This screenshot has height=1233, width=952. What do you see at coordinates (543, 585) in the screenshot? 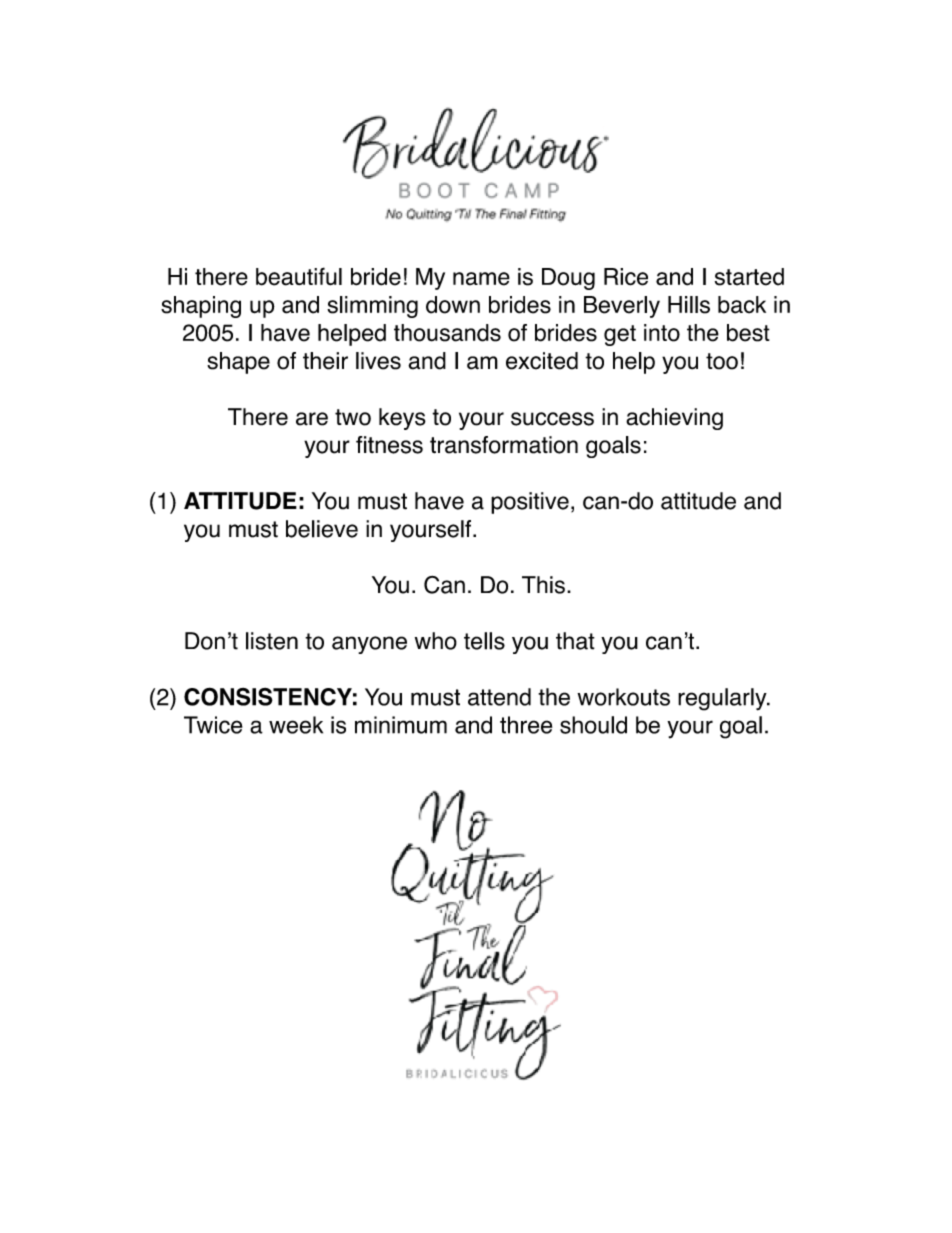
I see `This` at bounding box center [543, 585].
